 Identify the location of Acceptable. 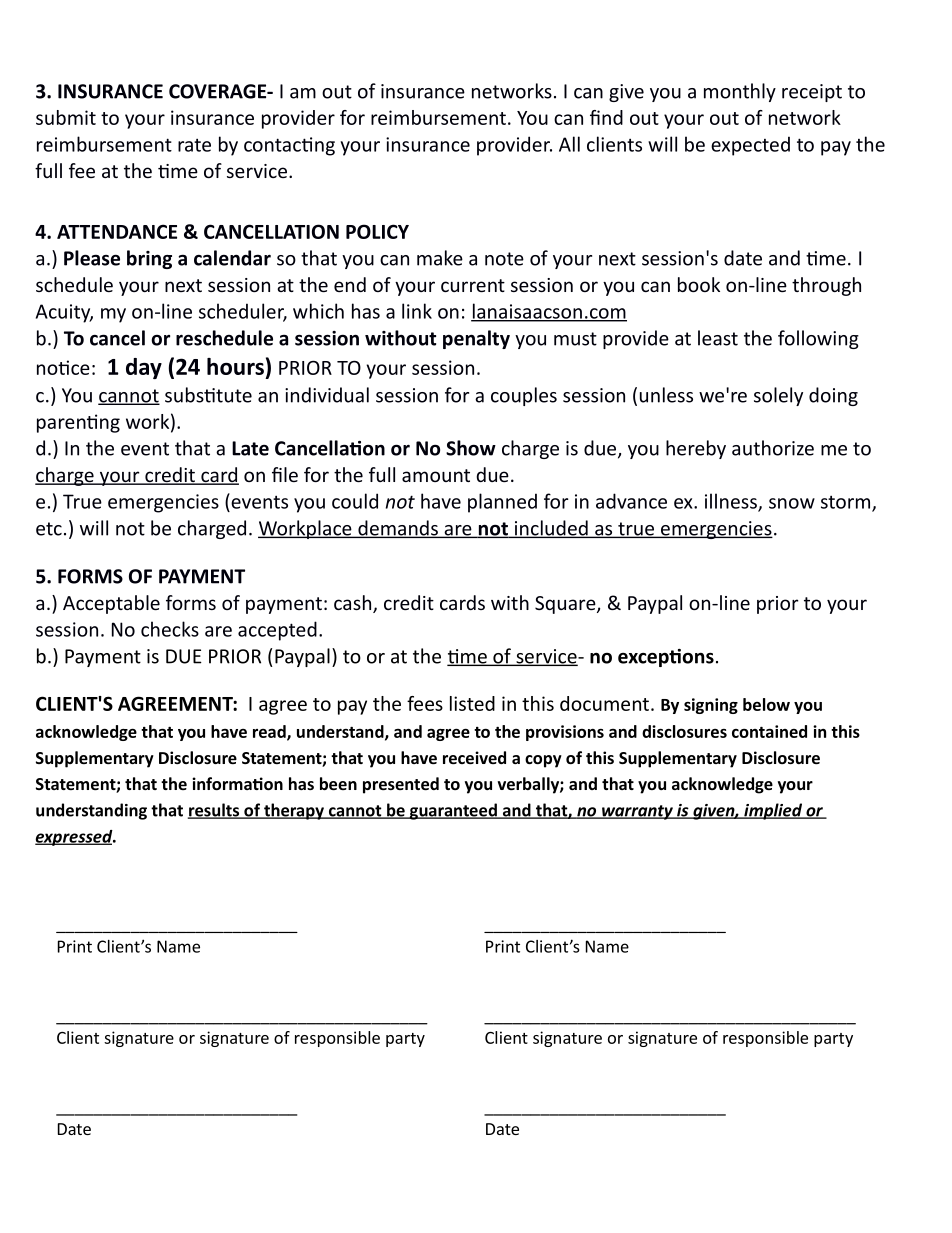
(111, 604).
